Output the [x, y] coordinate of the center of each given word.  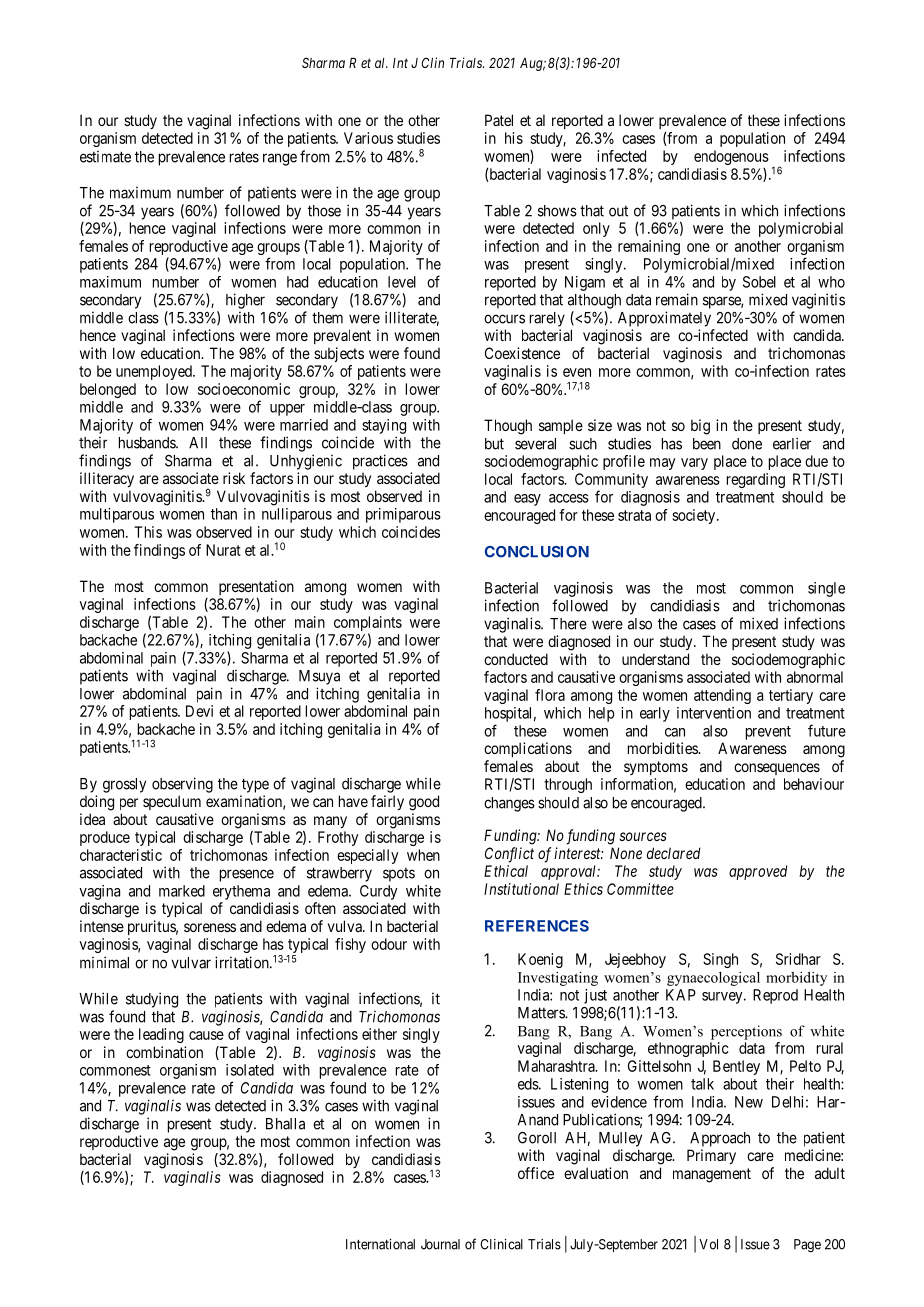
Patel [499, 120]
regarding [756, 480]
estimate [105, 156]
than [224, 514]
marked [182, 891]
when [423, 855]
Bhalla [285, 1124]
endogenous [731, 157]
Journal [440, 1244]
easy [527, 500]
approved [758, 872]
